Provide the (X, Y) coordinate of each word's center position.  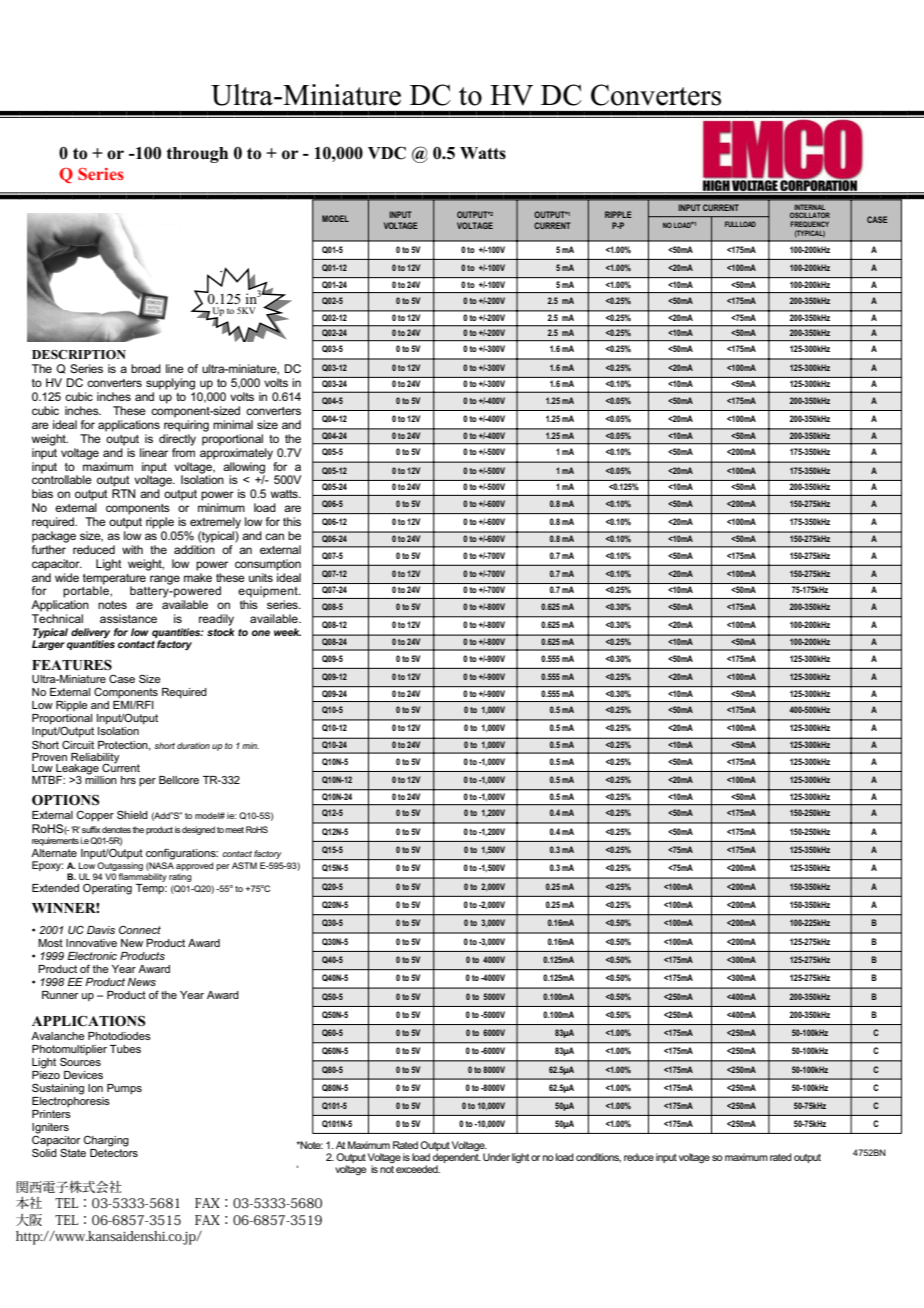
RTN (123, 493)
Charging (106, 1141)
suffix (91, 829)
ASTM (244, 865)
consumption (268, 565)
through (197, 155)
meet (234, 830)
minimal (233, 424)
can (274, 536)
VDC (387, 153)
